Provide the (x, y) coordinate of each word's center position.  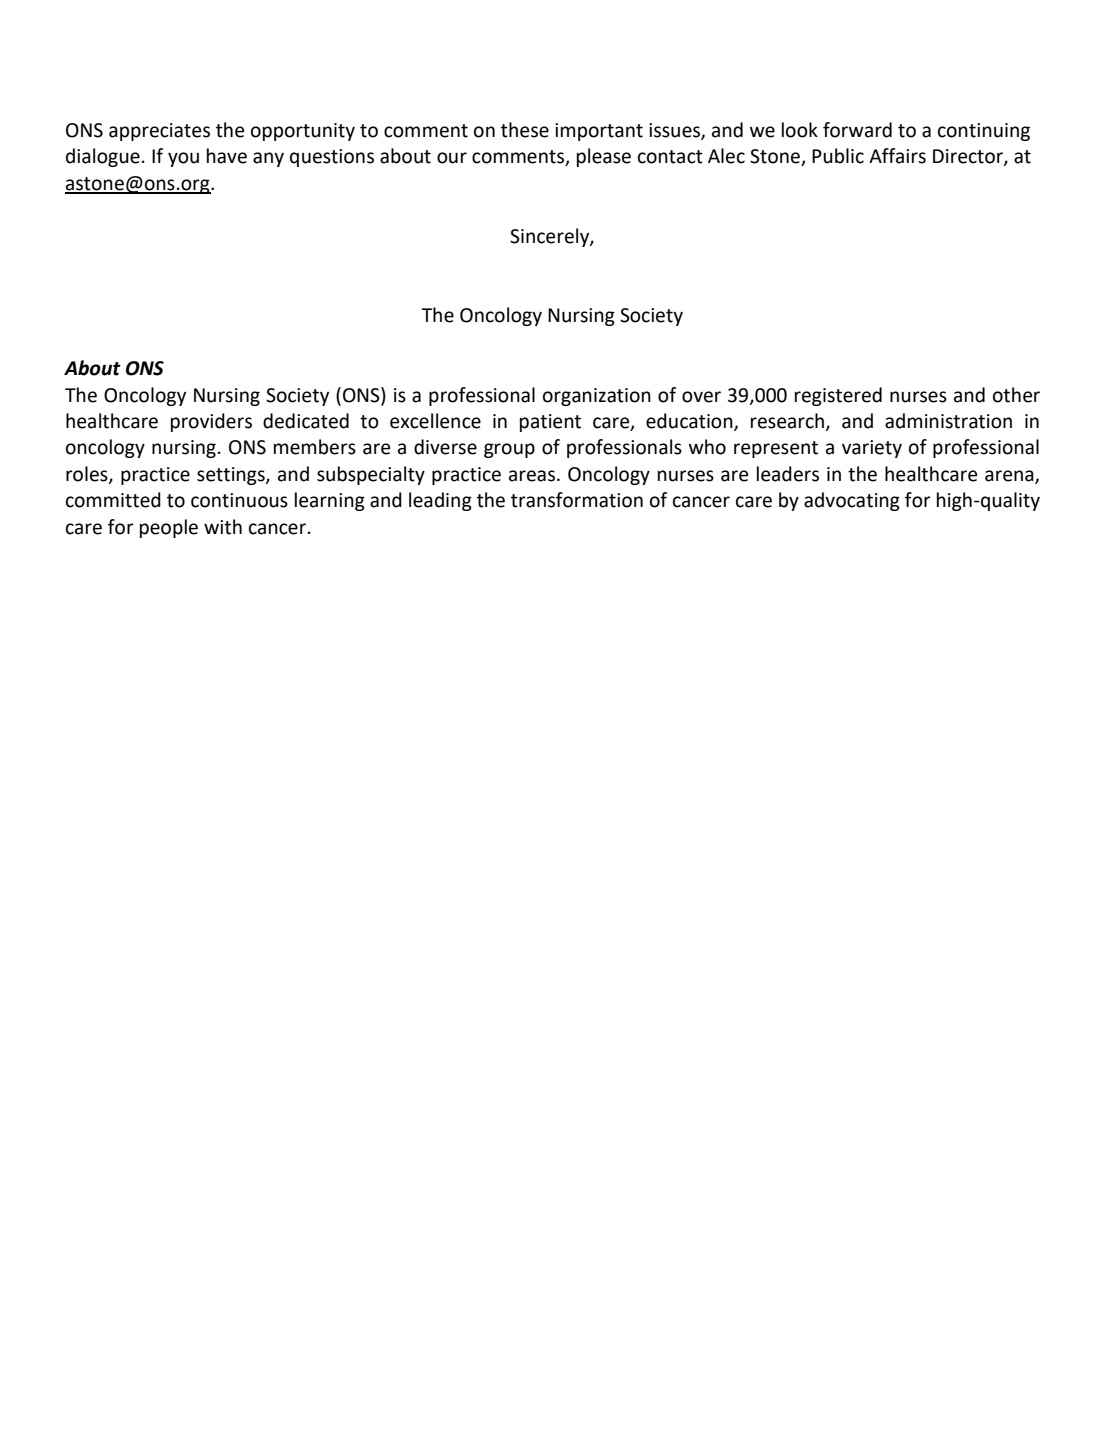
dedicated (306, 421)
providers (211, 422)
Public (838, 156)
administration (948, 421)
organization (597, 397)
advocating (852, 501)
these (525, 130)
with (223, 527)
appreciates (159, 132)
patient (550, 423)
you (183, 159)
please (604, 157)
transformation (577, 500)
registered (838, 396)
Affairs (897, 156)
